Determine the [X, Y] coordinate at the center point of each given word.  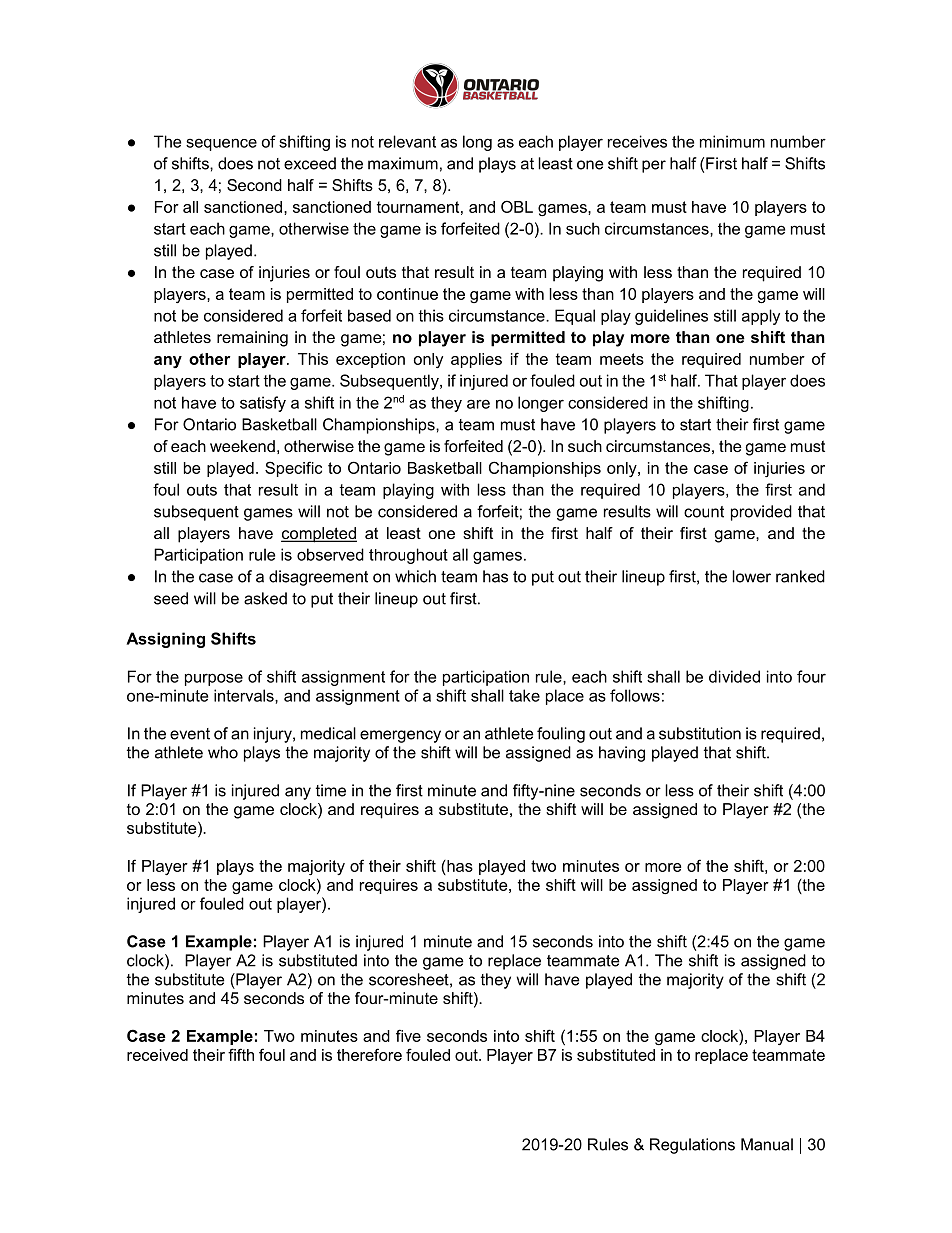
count [704, 512]
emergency [400, 736]
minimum [732, 141]
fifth [241, 1054]
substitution [700, 733]
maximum [403, 163]
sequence [221, 144]
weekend [242, 446]
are [478, 404]
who [223, 752]
